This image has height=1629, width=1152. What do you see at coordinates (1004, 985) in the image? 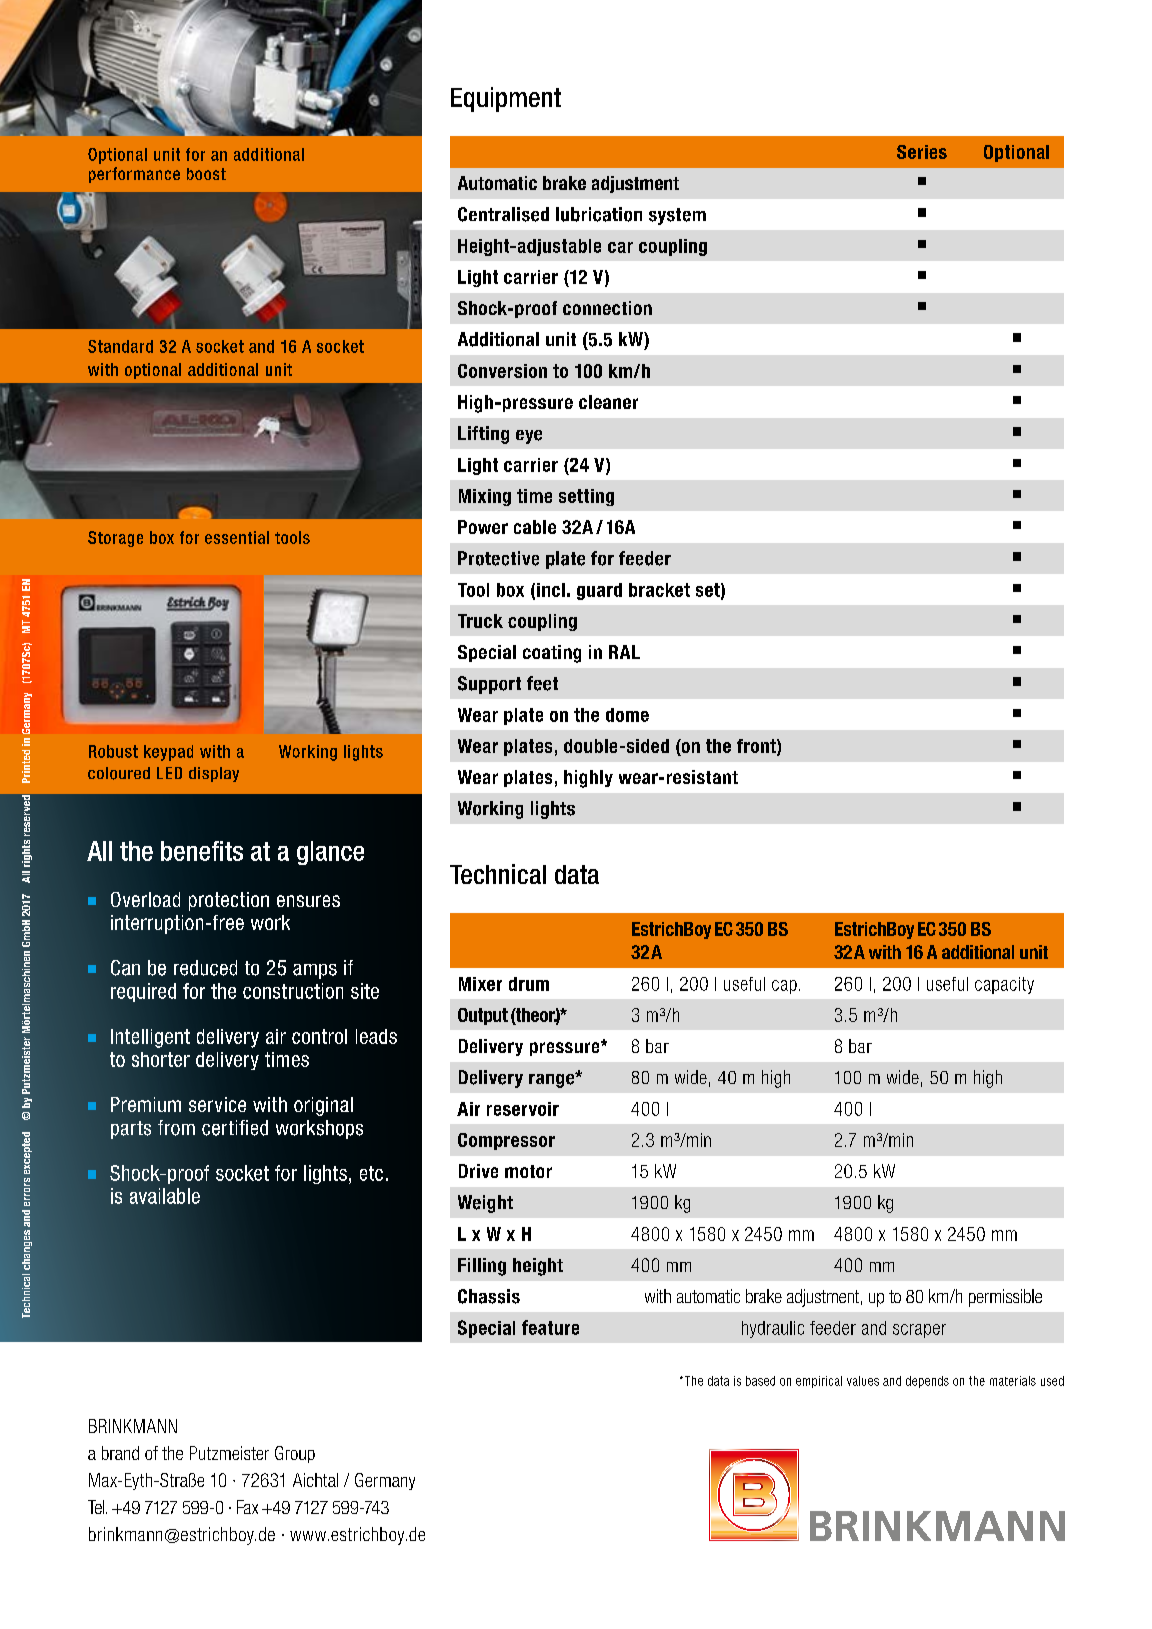
I see `capacity` at bounding box center [1004, 985].
